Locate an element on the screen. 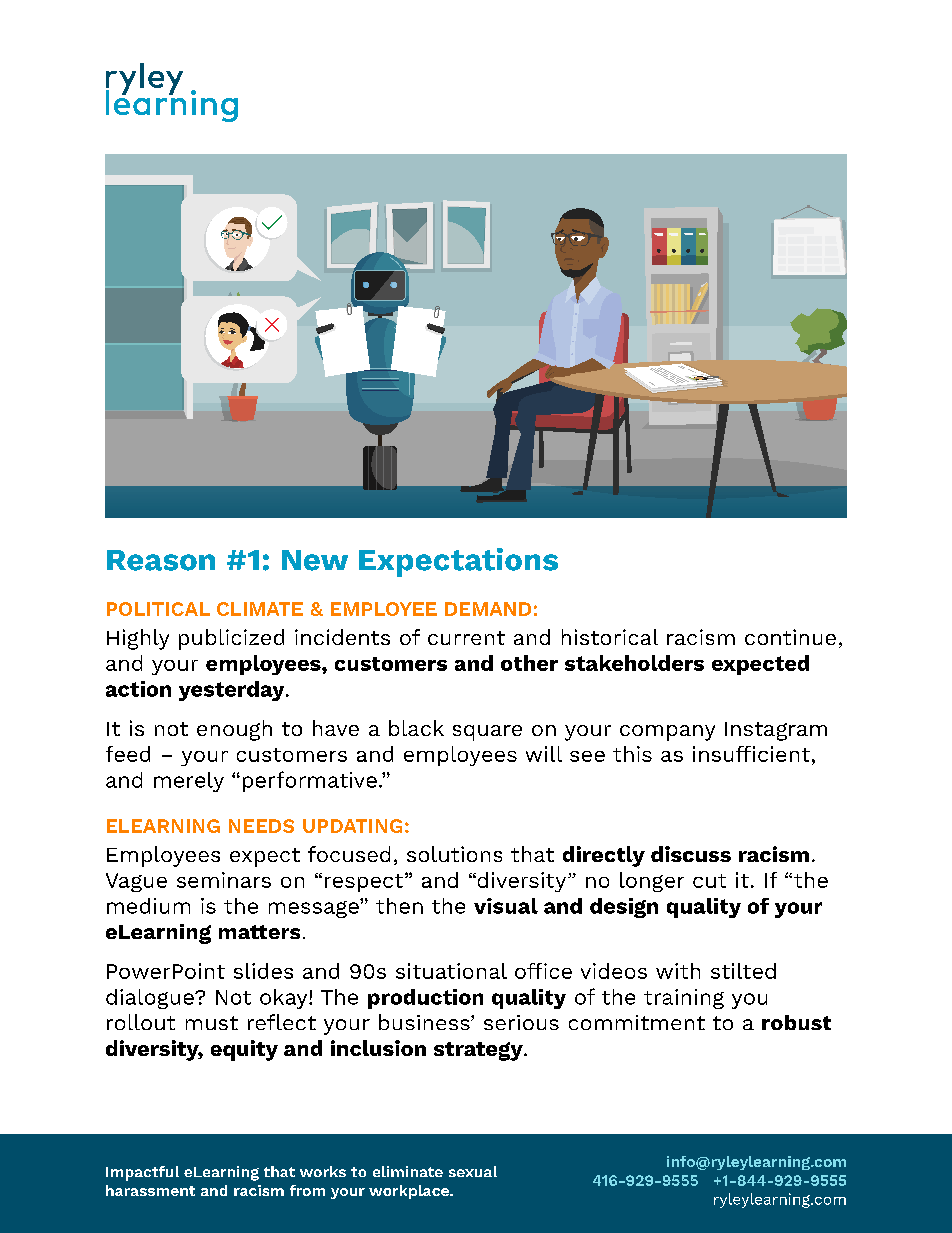 This screenshot has height=1233, width=952. discuss is located at coordinates (691, 854).
